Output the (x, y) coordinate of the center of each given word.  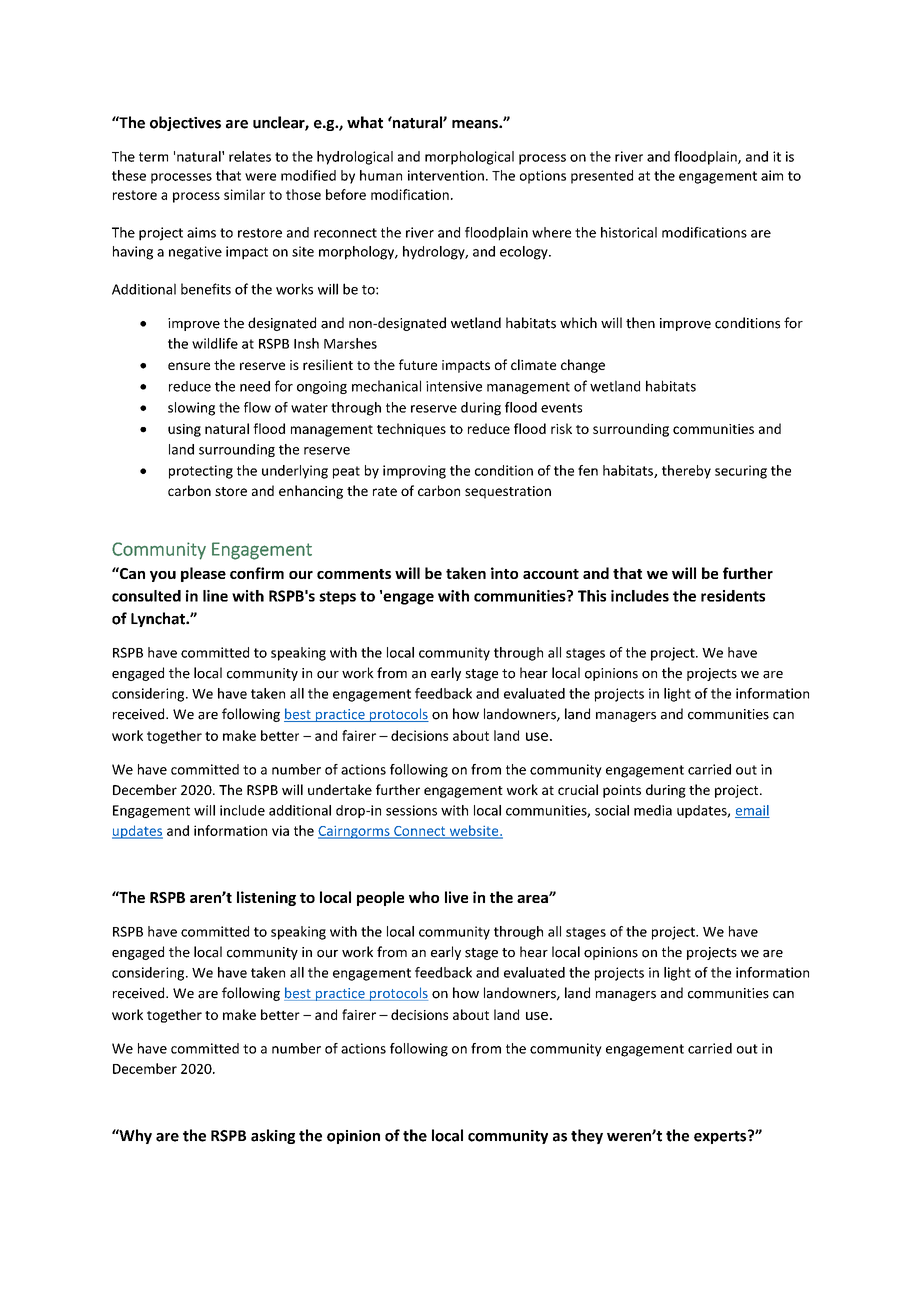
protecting (201, 472)
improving (414, 472)
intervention (446, 175)
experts (721, 1137)
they (587, 1136)
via (280, 830)
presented (602, 177)
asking (273, 1136)
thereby (686, 472)
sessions (411, 810)
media (653, 810)
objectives (185, 123)
